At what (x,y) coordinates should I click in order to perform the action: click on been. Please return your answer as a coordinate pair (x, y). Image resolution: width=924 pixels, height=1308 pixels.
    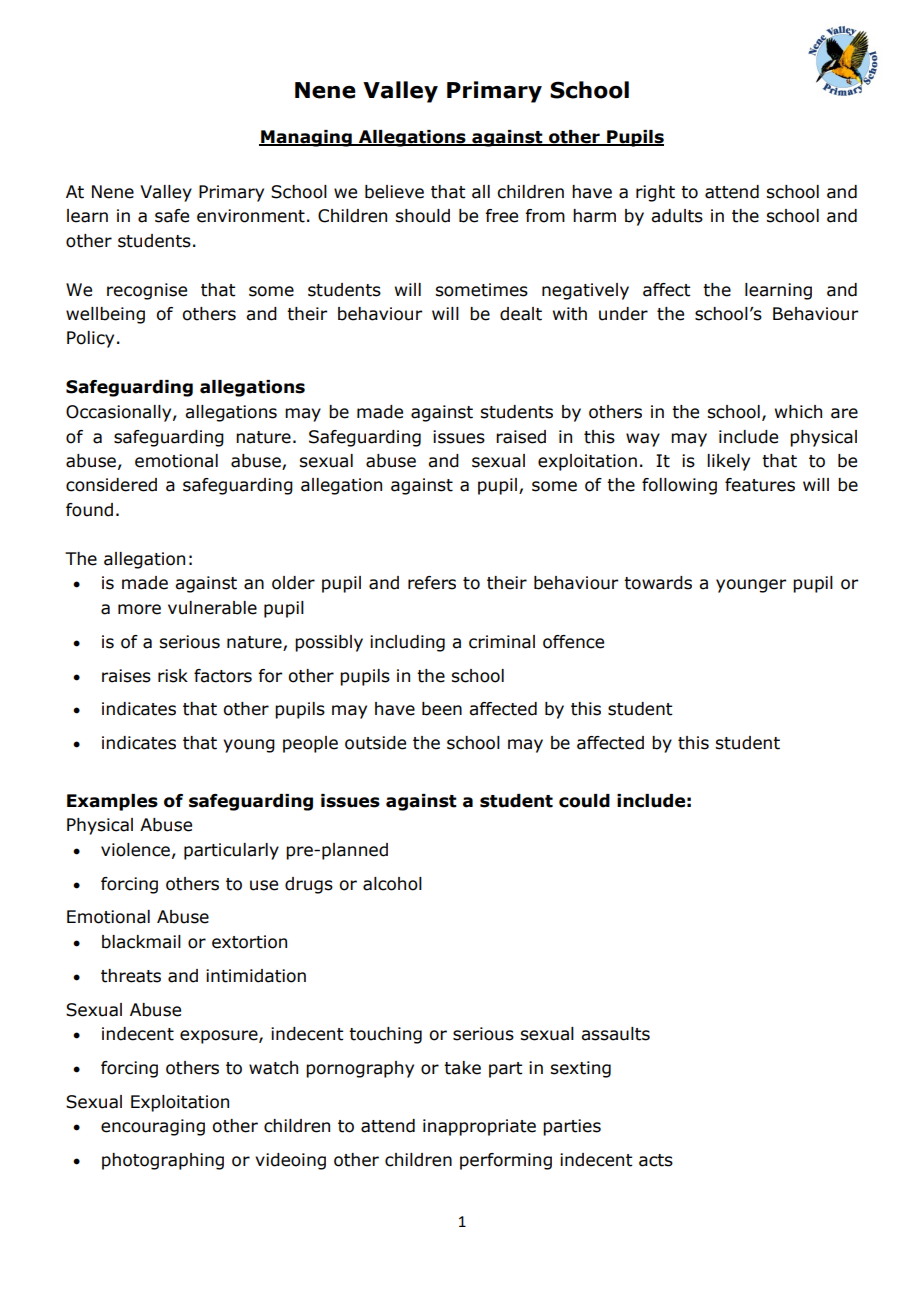
    Looking at the image, I should click on (442, 709).
